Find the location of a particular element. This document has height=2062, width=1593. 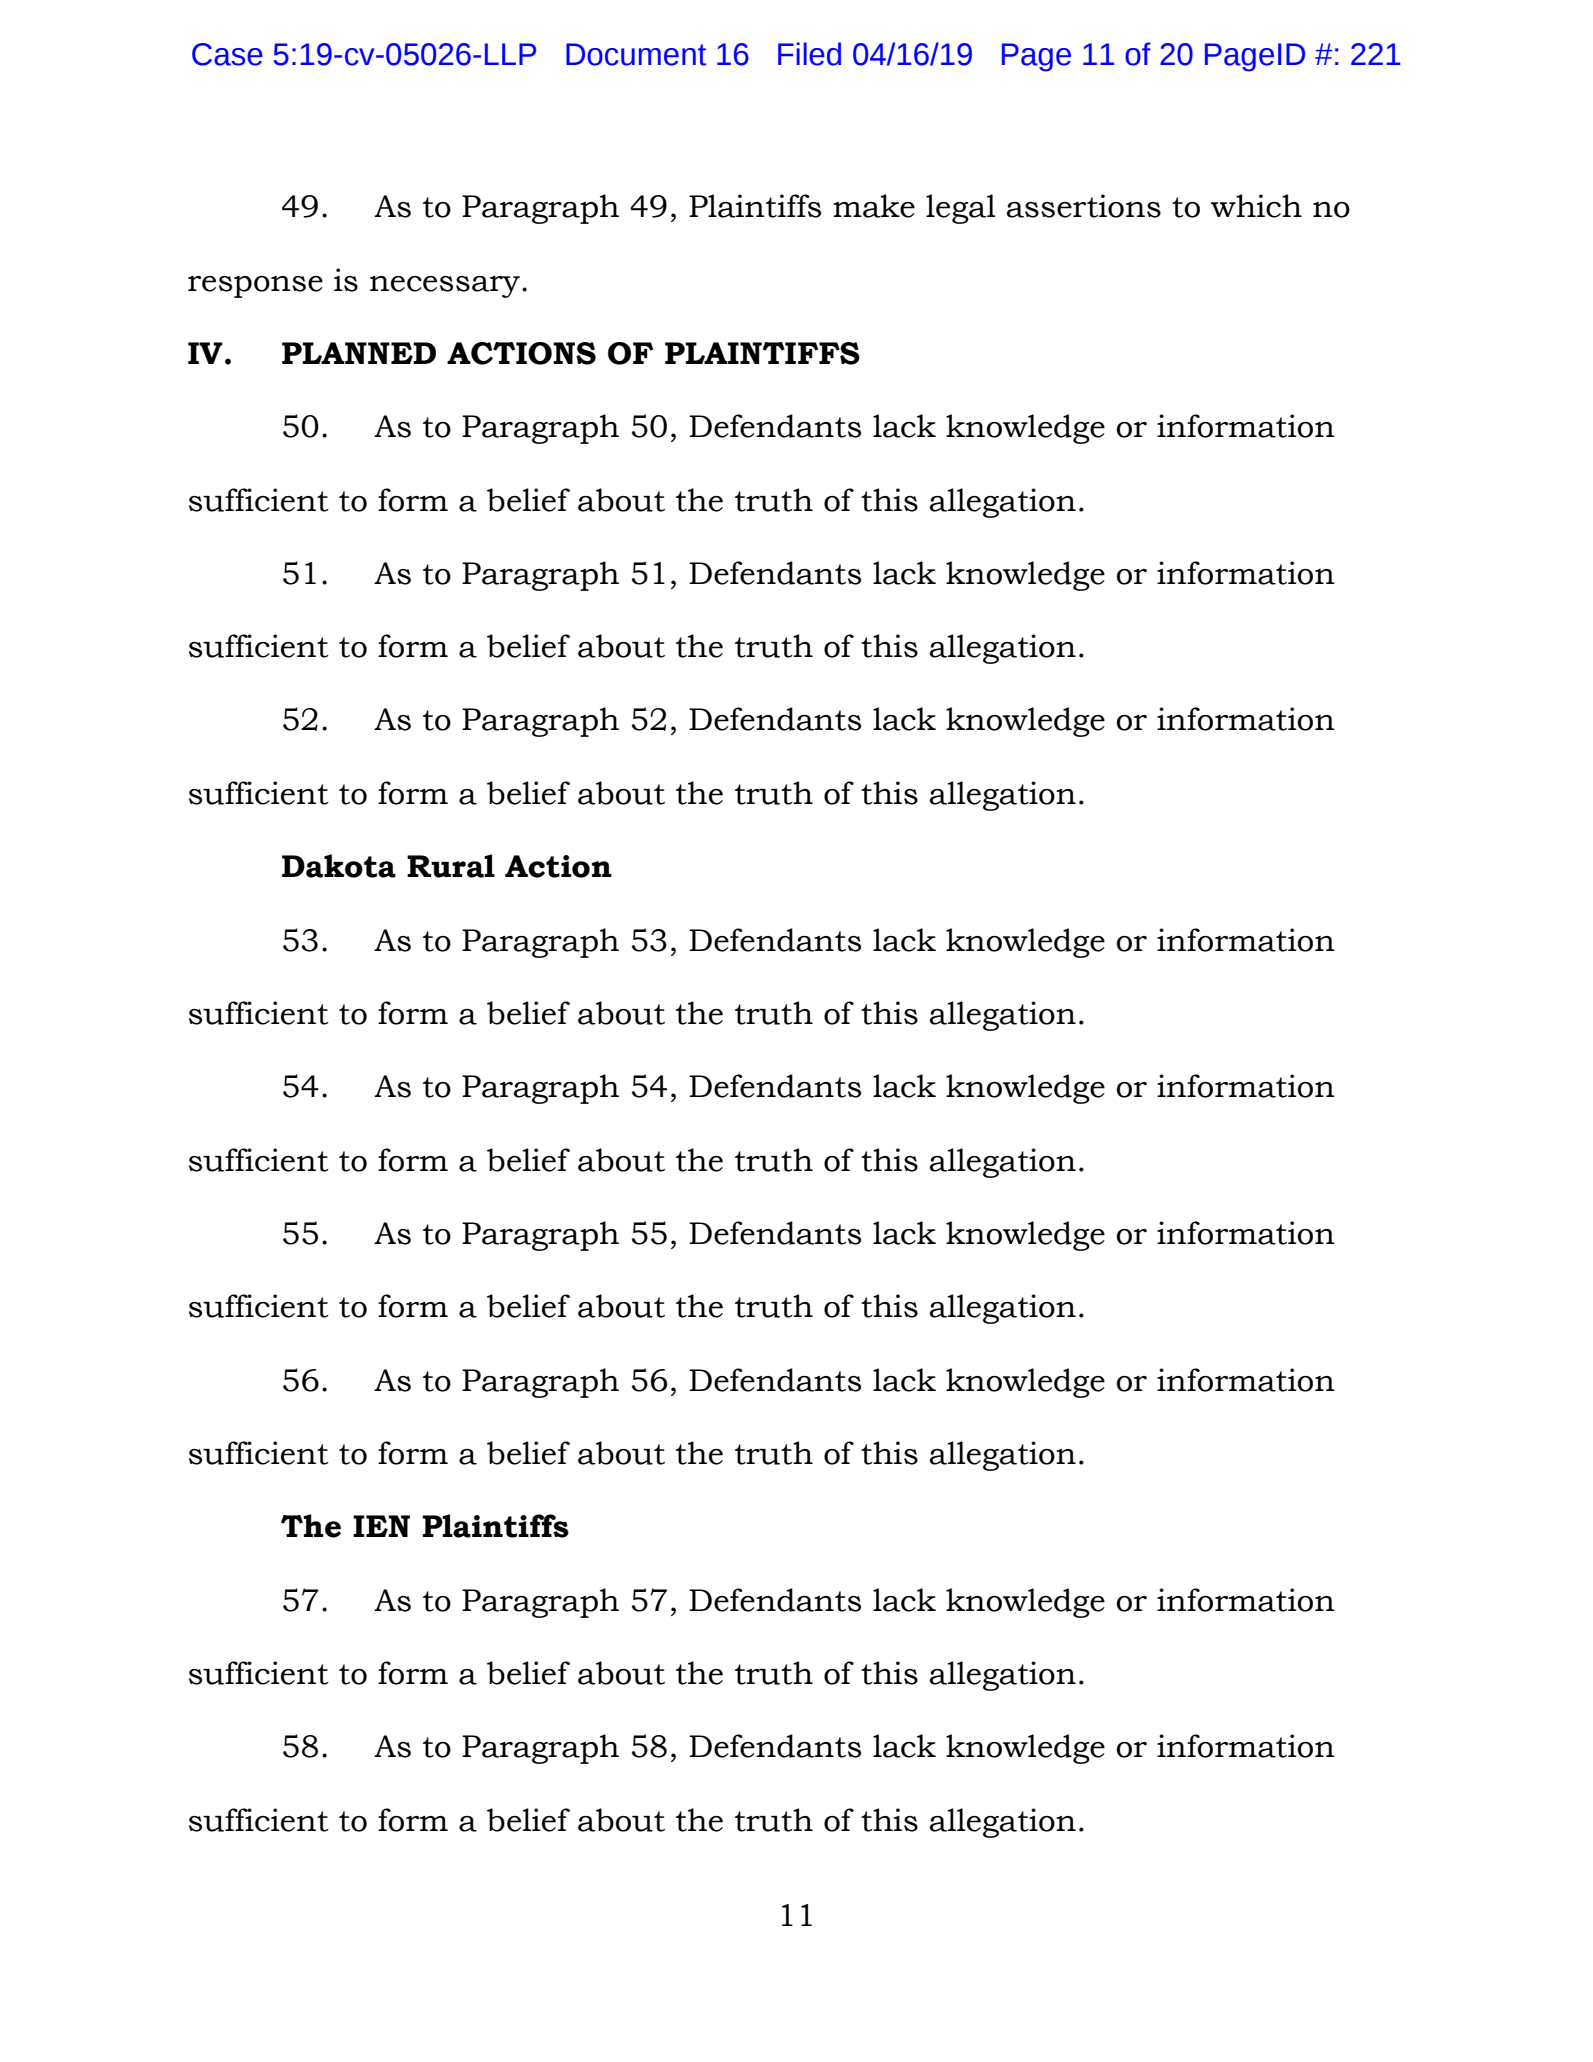

assertions is located at coordinates (1083, 206).
